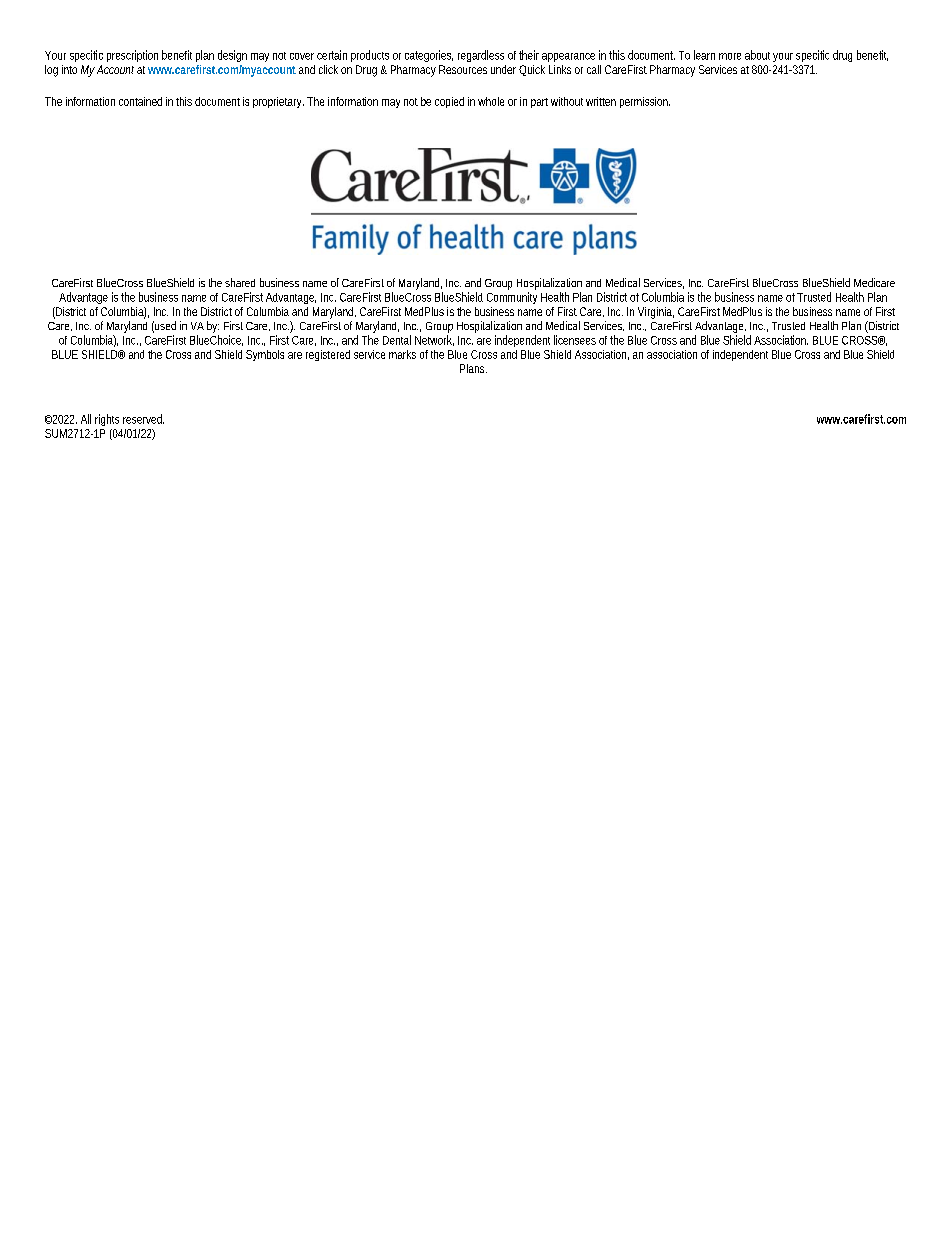 This page has width=952, height=1233. What do you see at coordinates (132, 56) in the page?
I see `prescription` at bounding box center [132, 56].
